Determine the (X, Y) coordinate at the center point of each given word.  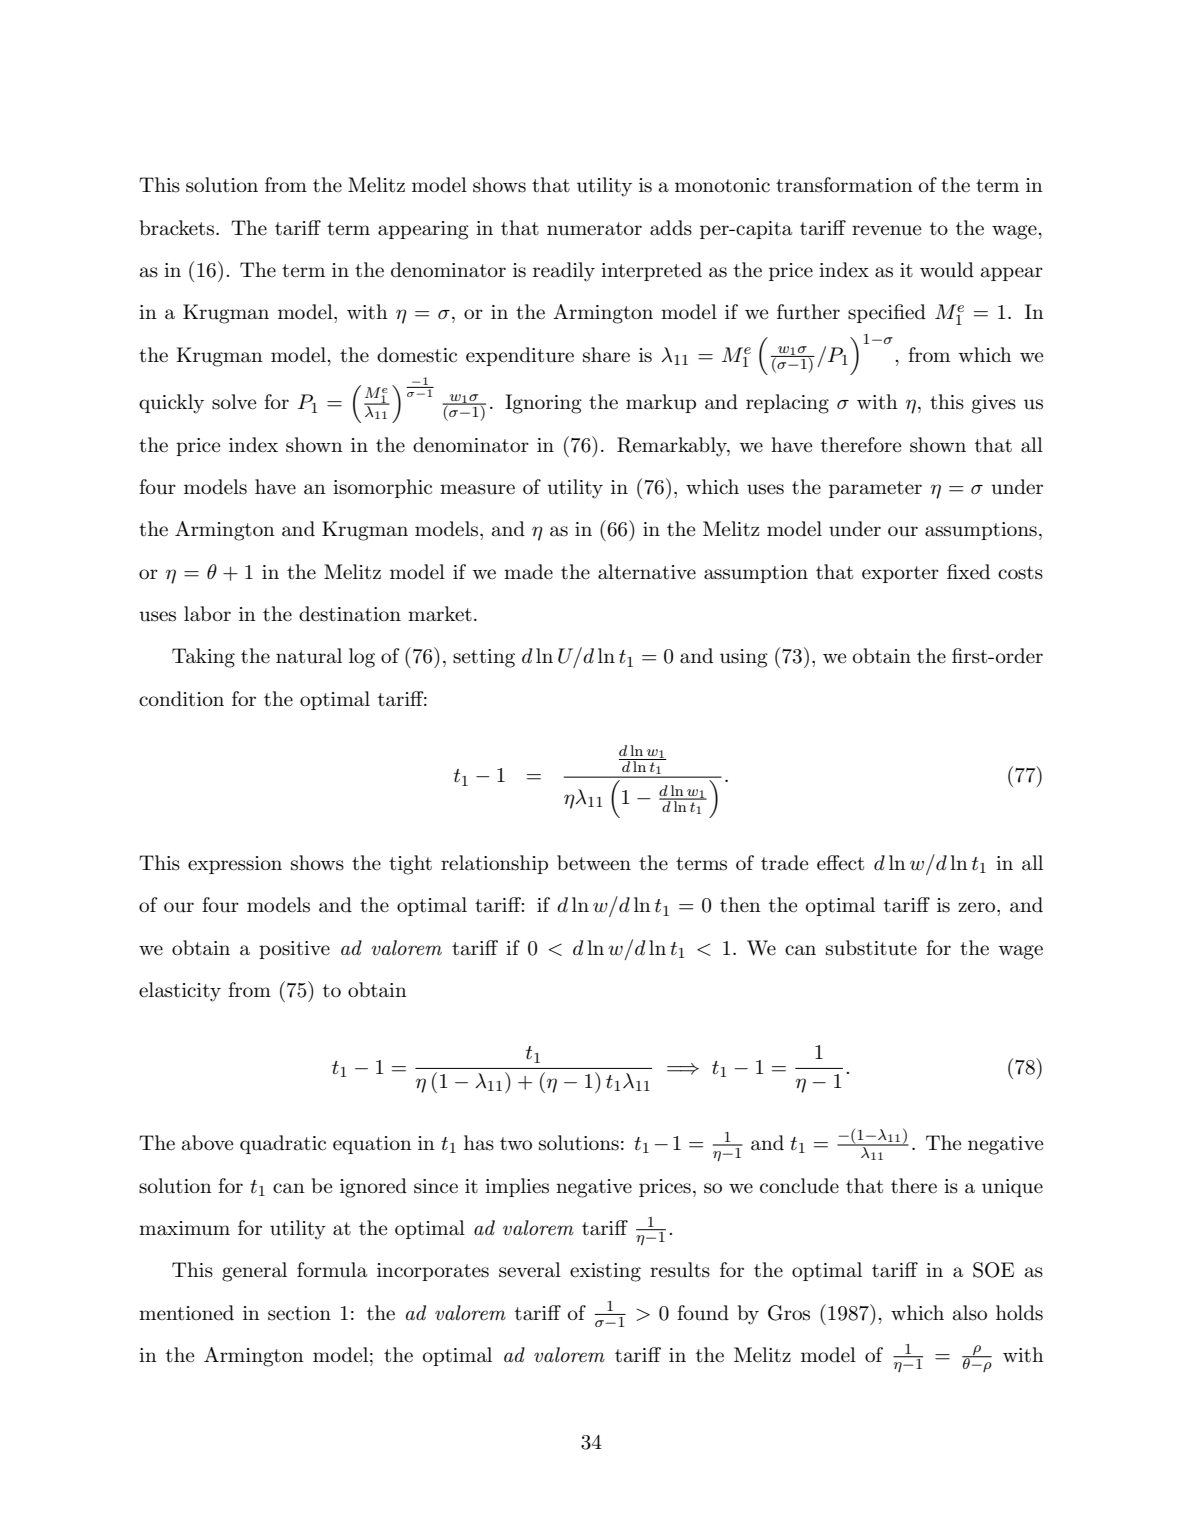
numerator (594, 229)
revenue (886, 230)
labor (207, 614)
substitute (871, 948)
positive (294, 950)
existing (605, 1272)
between (594, 863)
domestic (417, 355)
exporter (900, 574)
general (254, 1272)
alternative (647, 572)
